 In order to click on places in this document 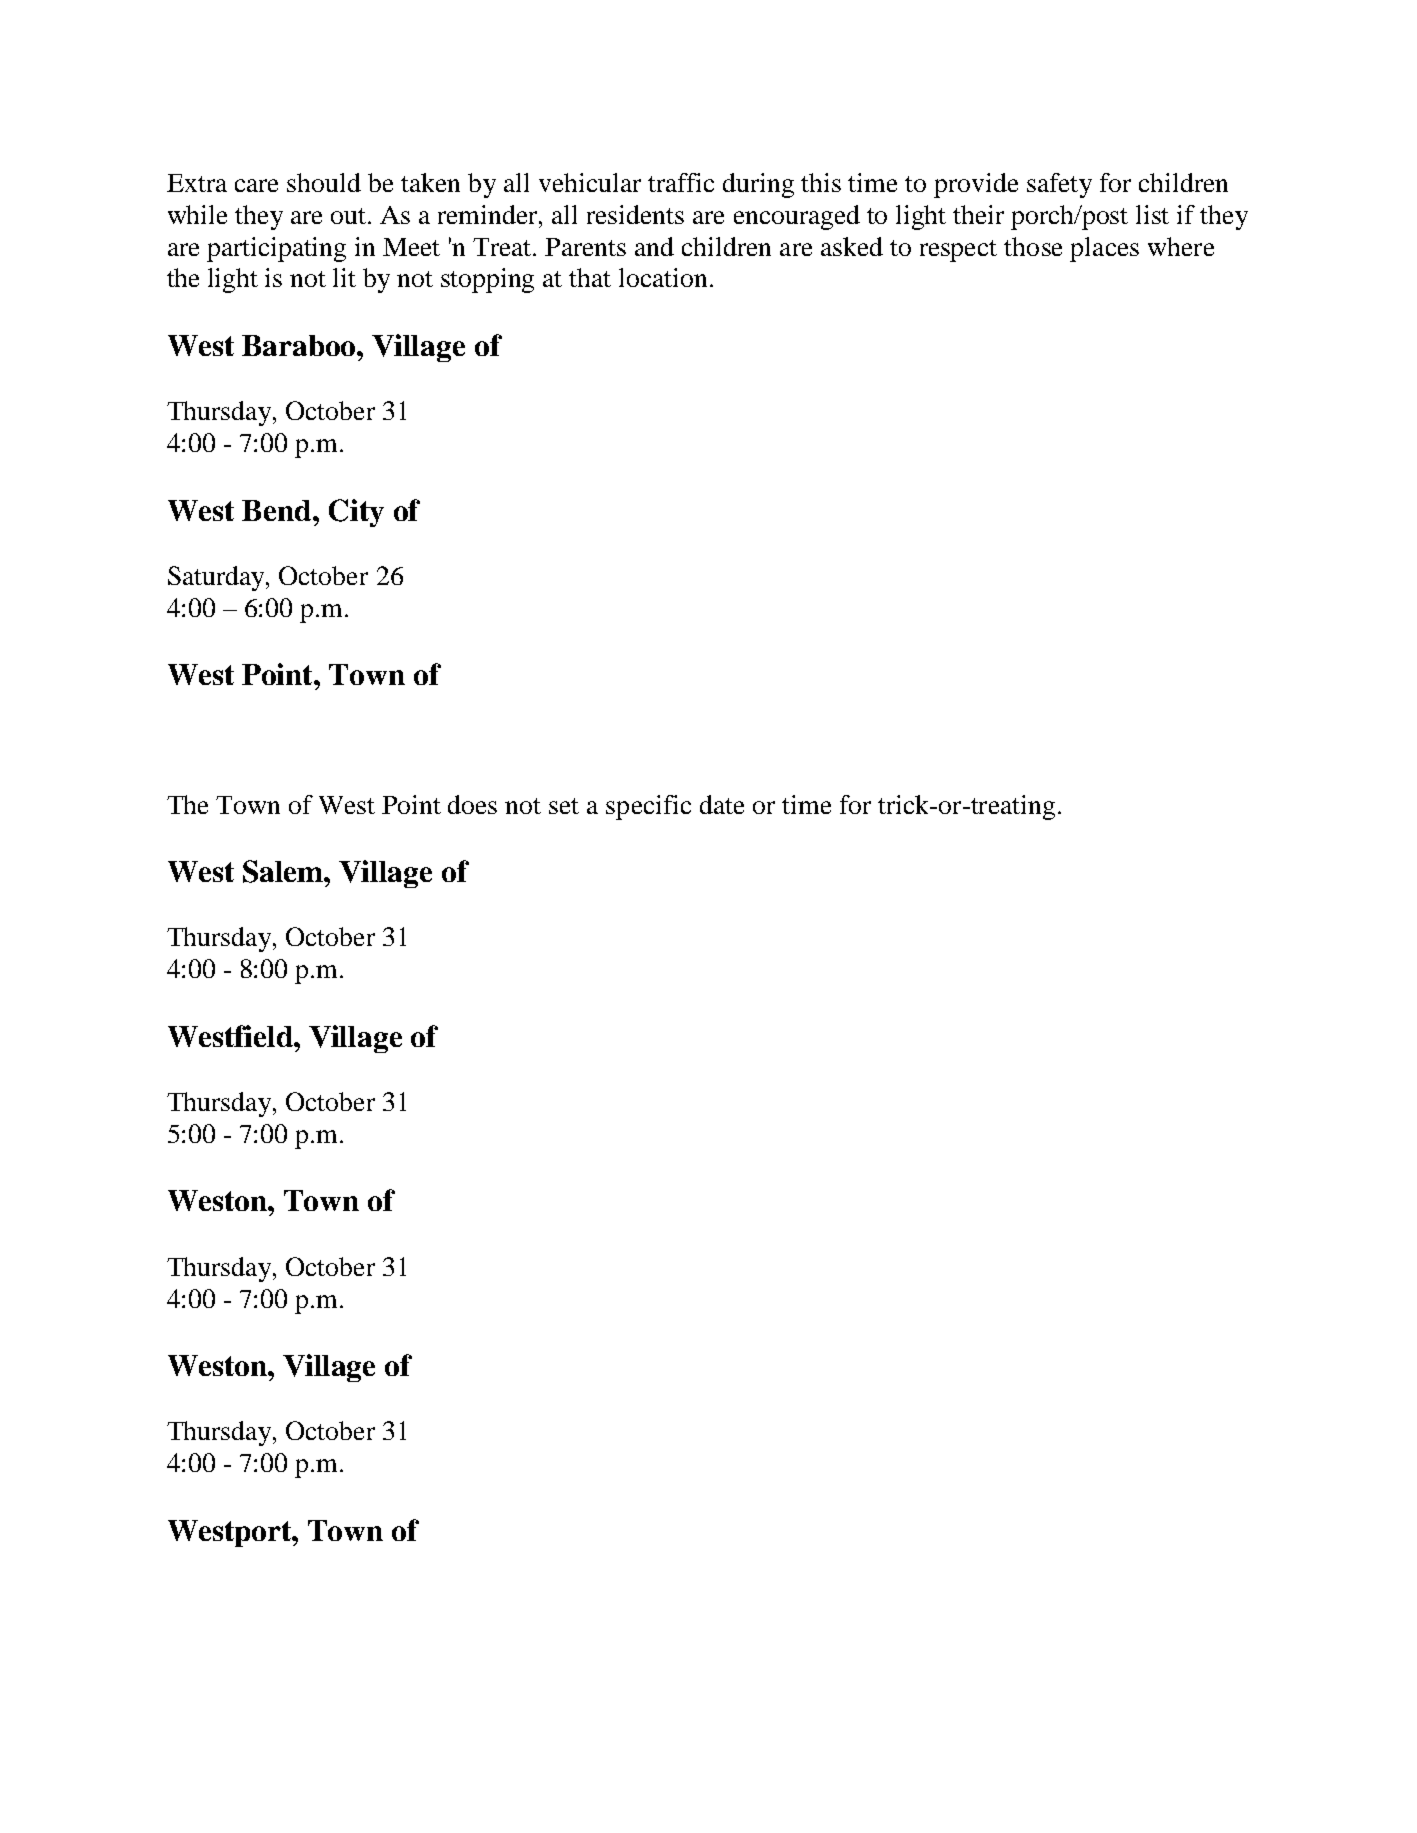, I will do `click(1104, 249)`.
